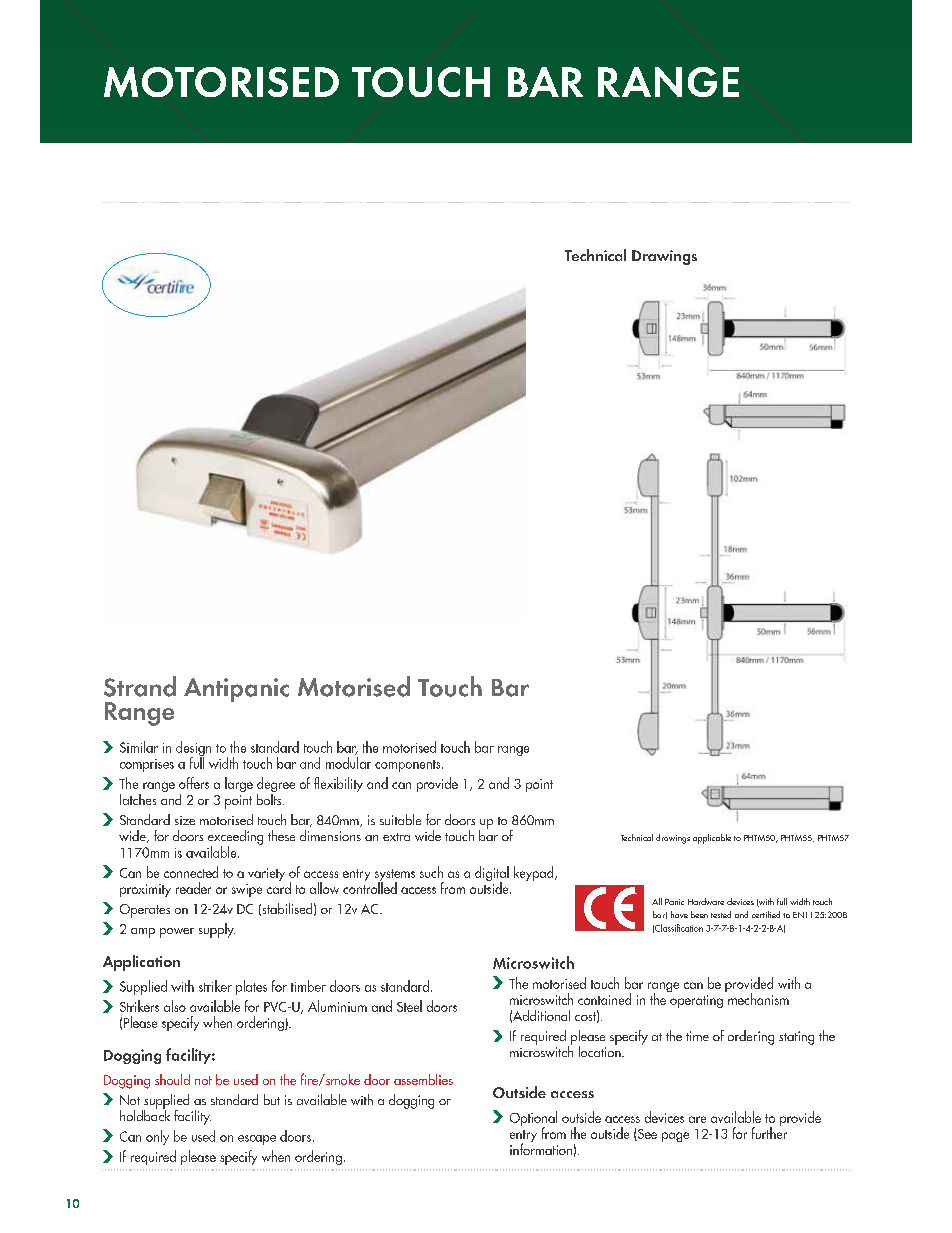 The height and width of the screenshot is (1233, 952). What do you see at coordinates (400, 819) in the screenshot?
I see `suitable` at bounding box center [400, 819].
